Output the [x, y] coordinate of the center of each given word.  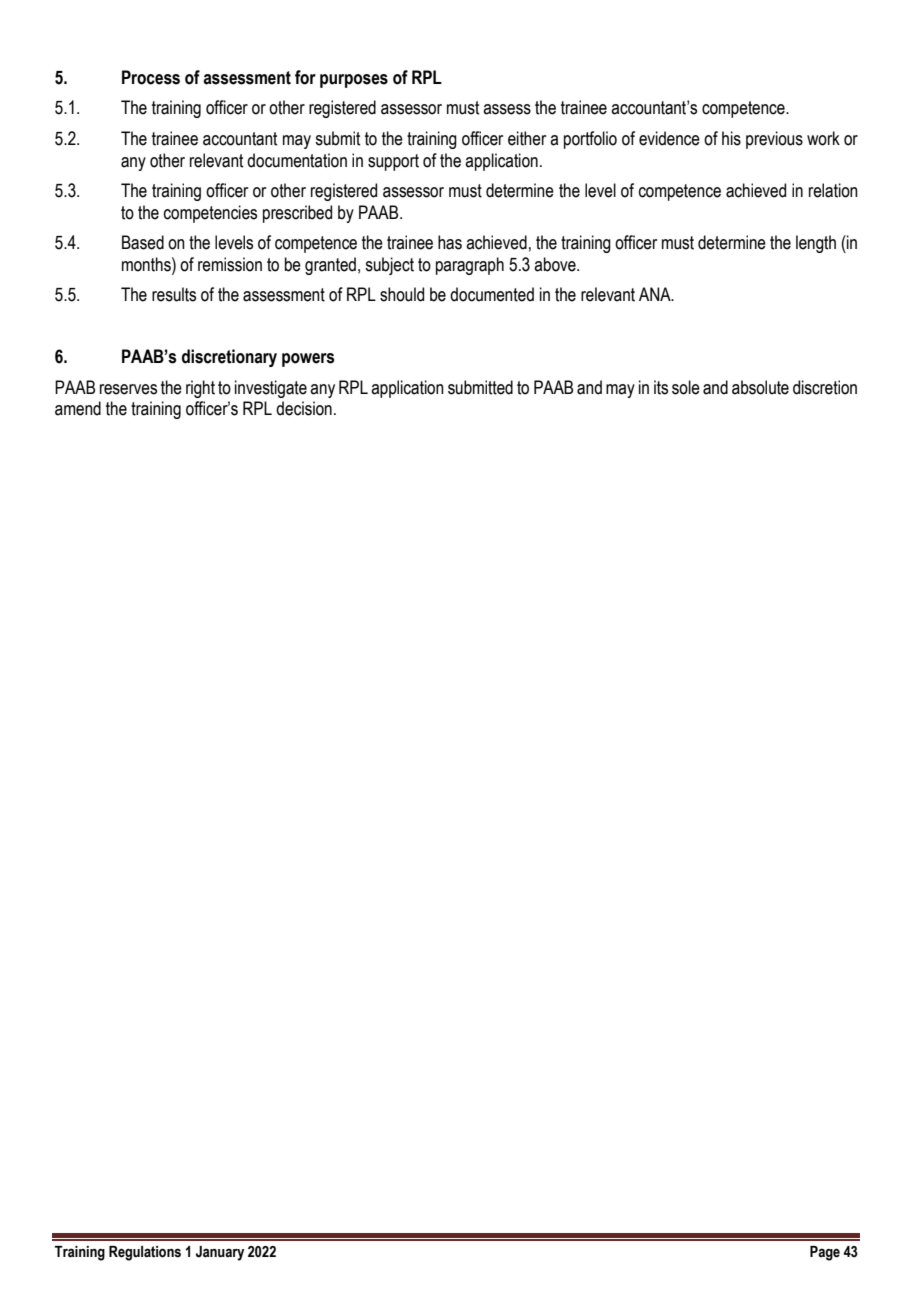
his [731, 138]
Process [151, 77]
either [527, 138]
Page [825, 1253]
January [220, 1253]
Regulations [145, 1253]
